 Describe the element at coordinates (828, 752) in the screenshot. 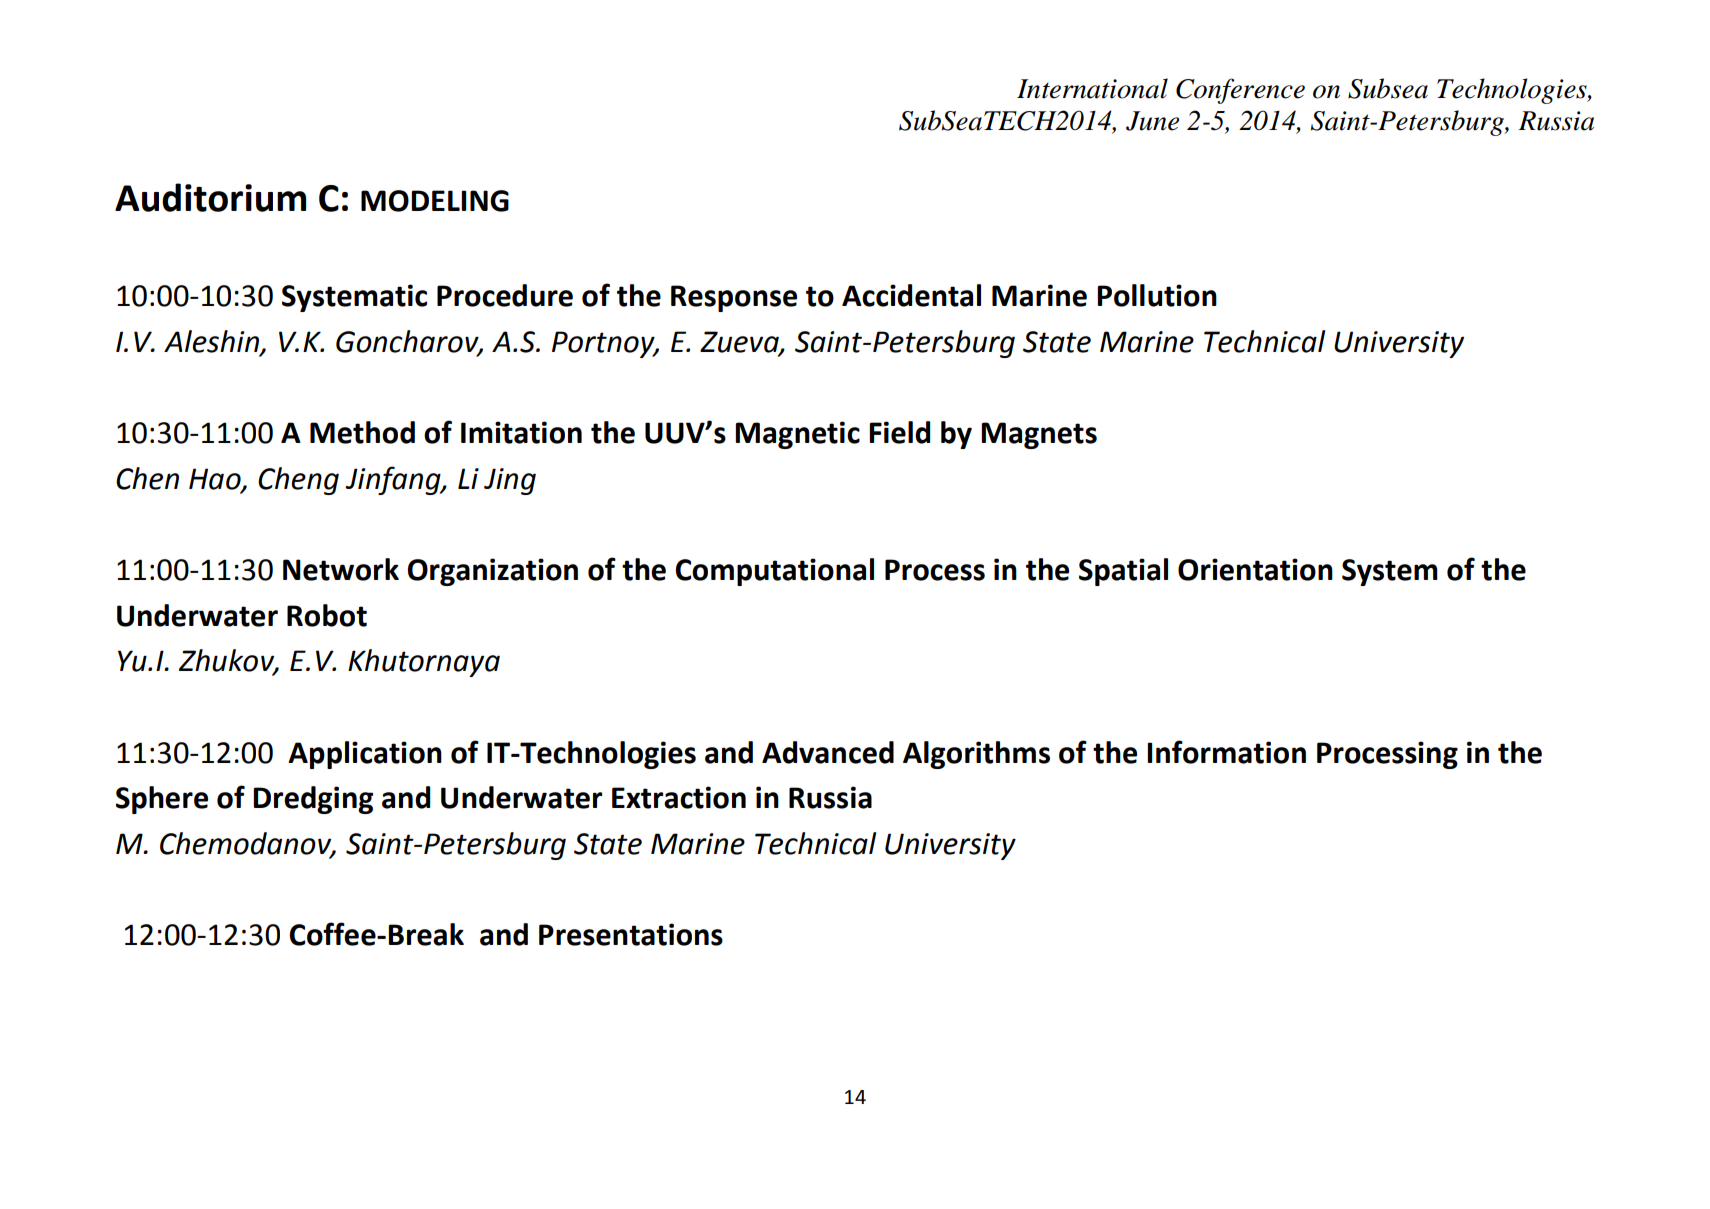

I see `Advanced` at that location.
